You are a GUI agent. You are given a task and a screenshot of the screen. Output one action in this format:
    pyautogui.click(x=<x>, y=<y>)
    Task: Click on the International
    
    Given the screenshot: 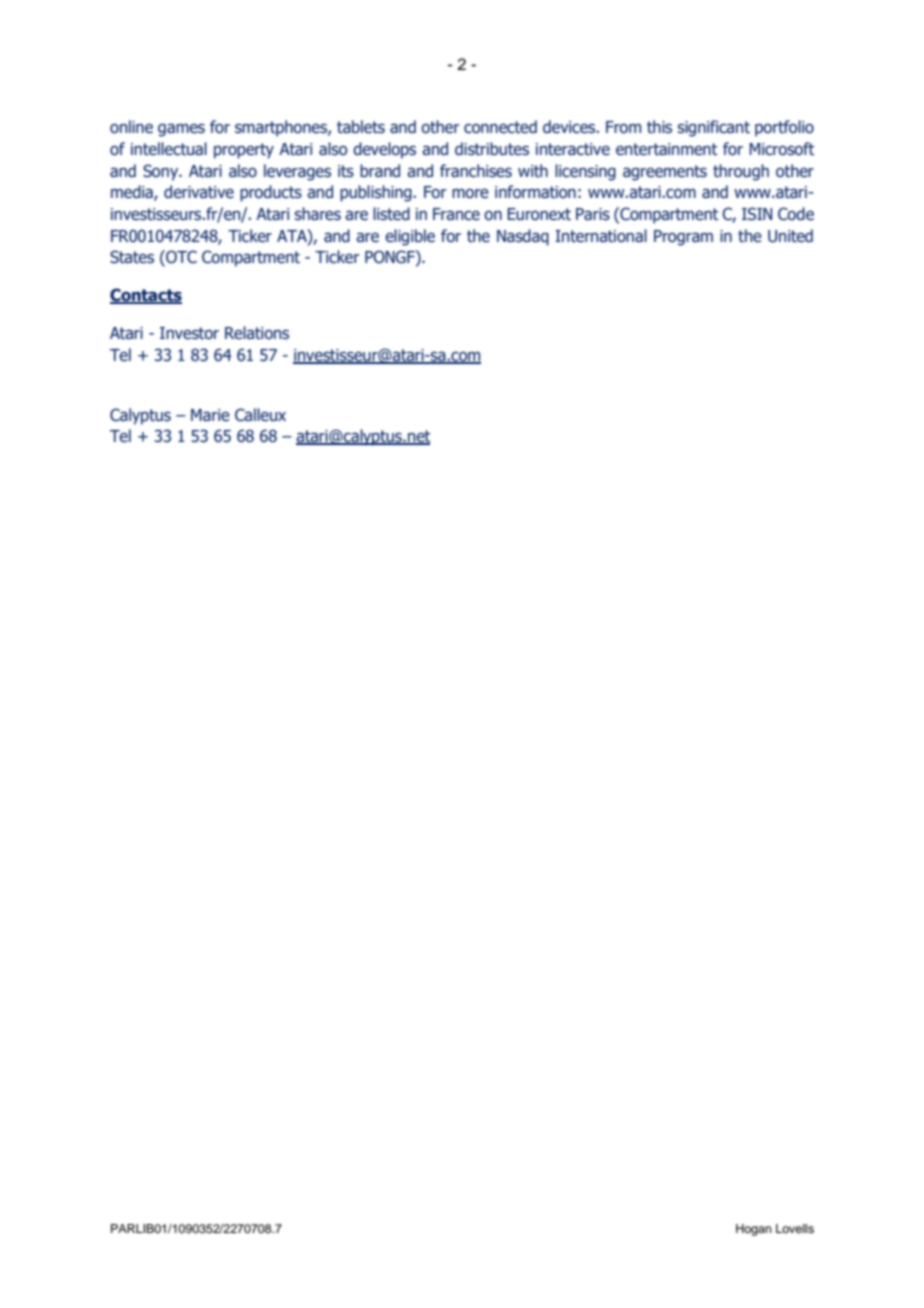 What is the action you would take?
    pyautogui.click(x=601, y=236)
